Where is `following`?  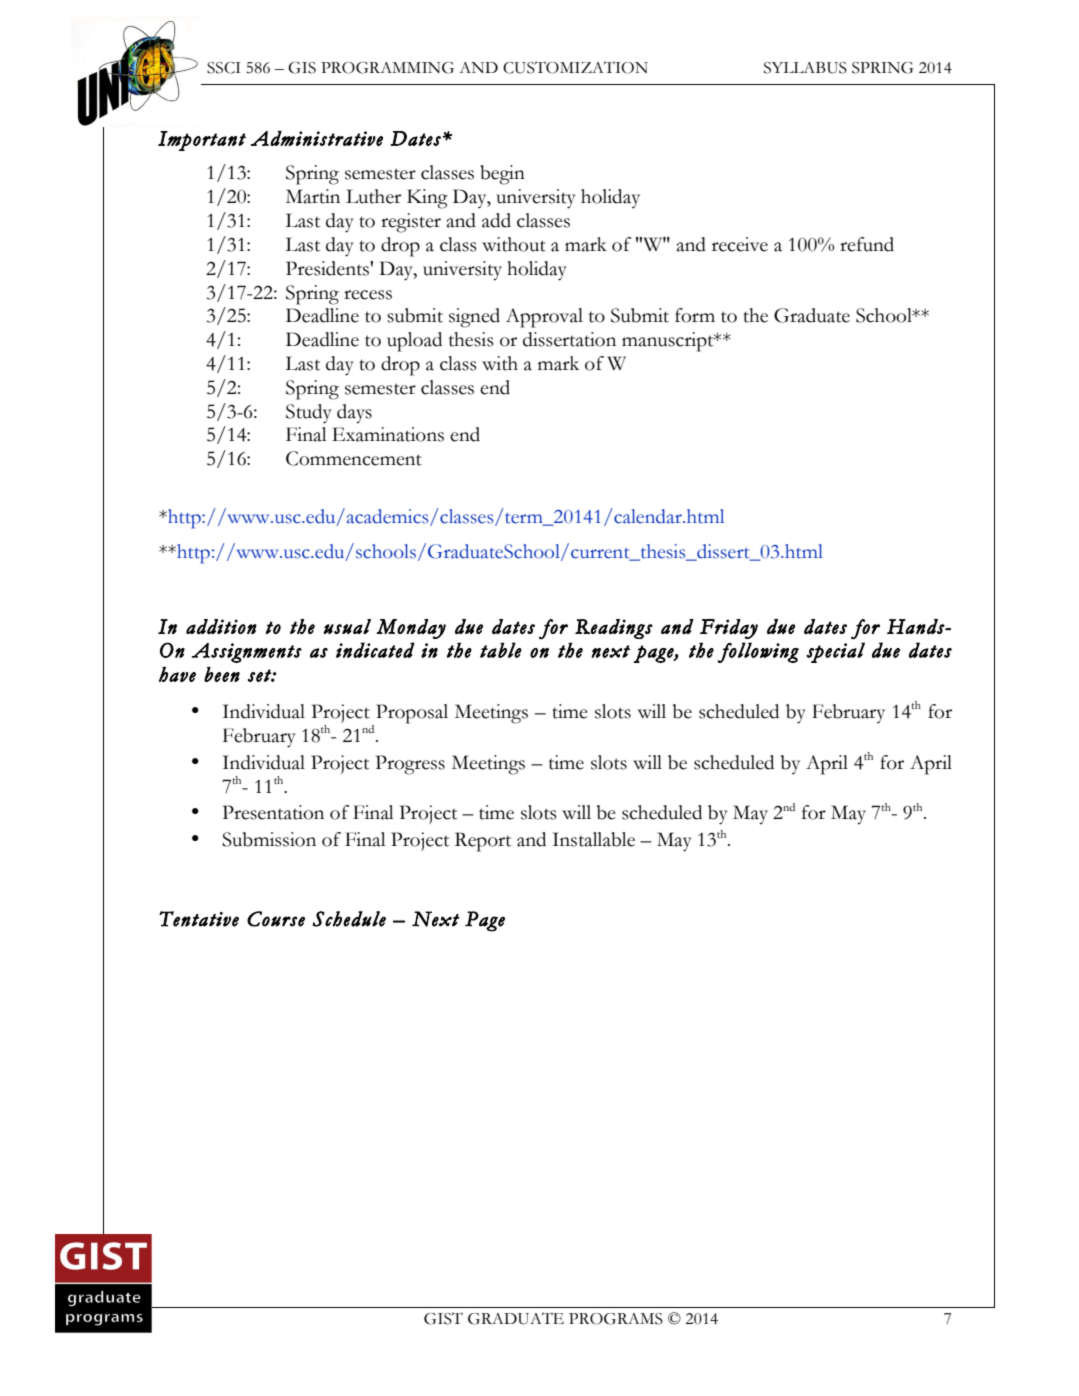
following is located at coordinates (758, 652).
